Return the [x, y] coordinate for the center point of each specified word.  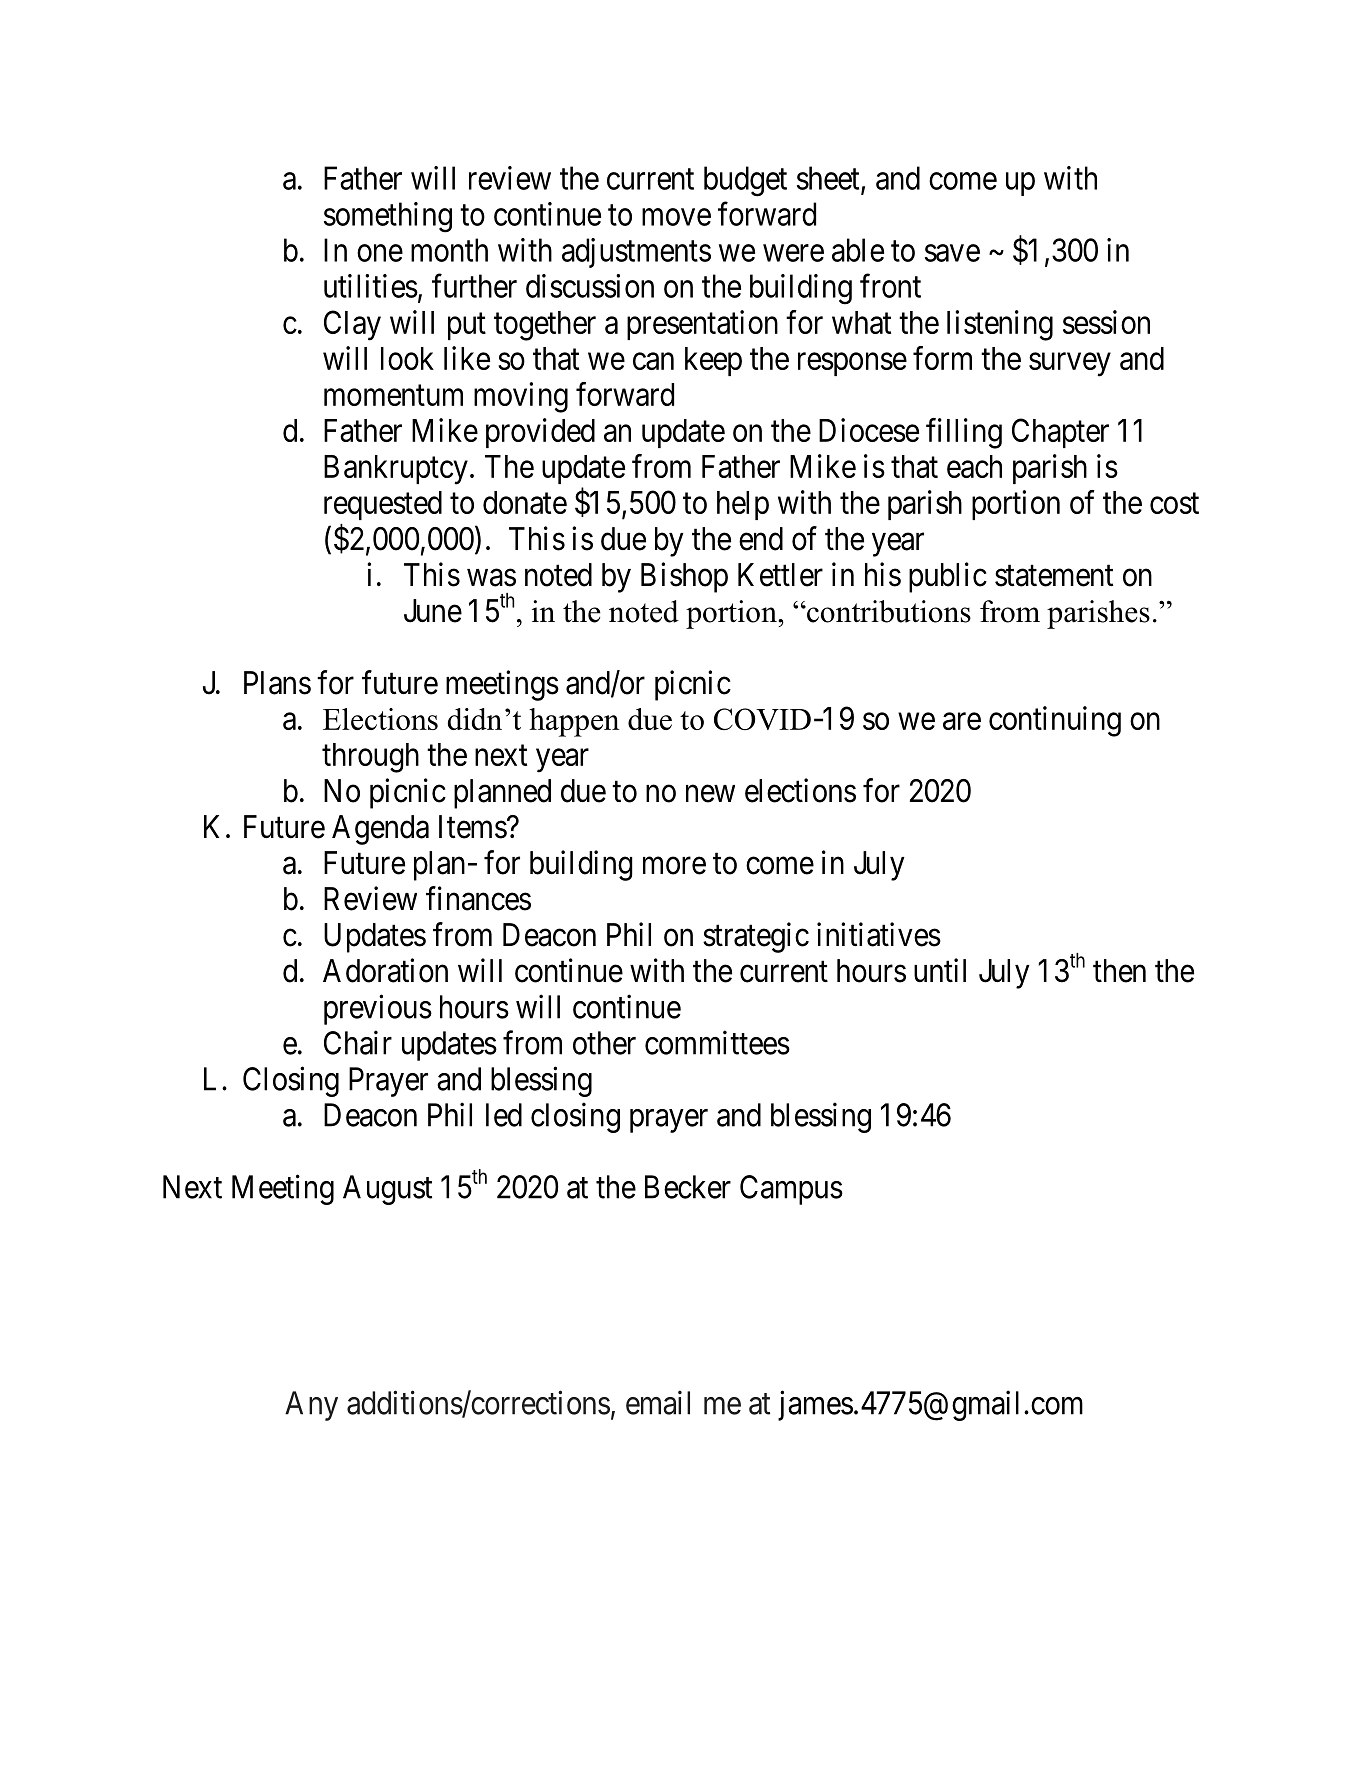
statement [1054, 576]
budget [745, 181]
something [388, 217]
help [743, 505]
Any [311, 1406]
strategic [756, 937]
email [658, 1402]
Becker [688, 1187]
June [433, 611]
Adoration [385, 970]
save [952, 253]
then [1119, 971]
